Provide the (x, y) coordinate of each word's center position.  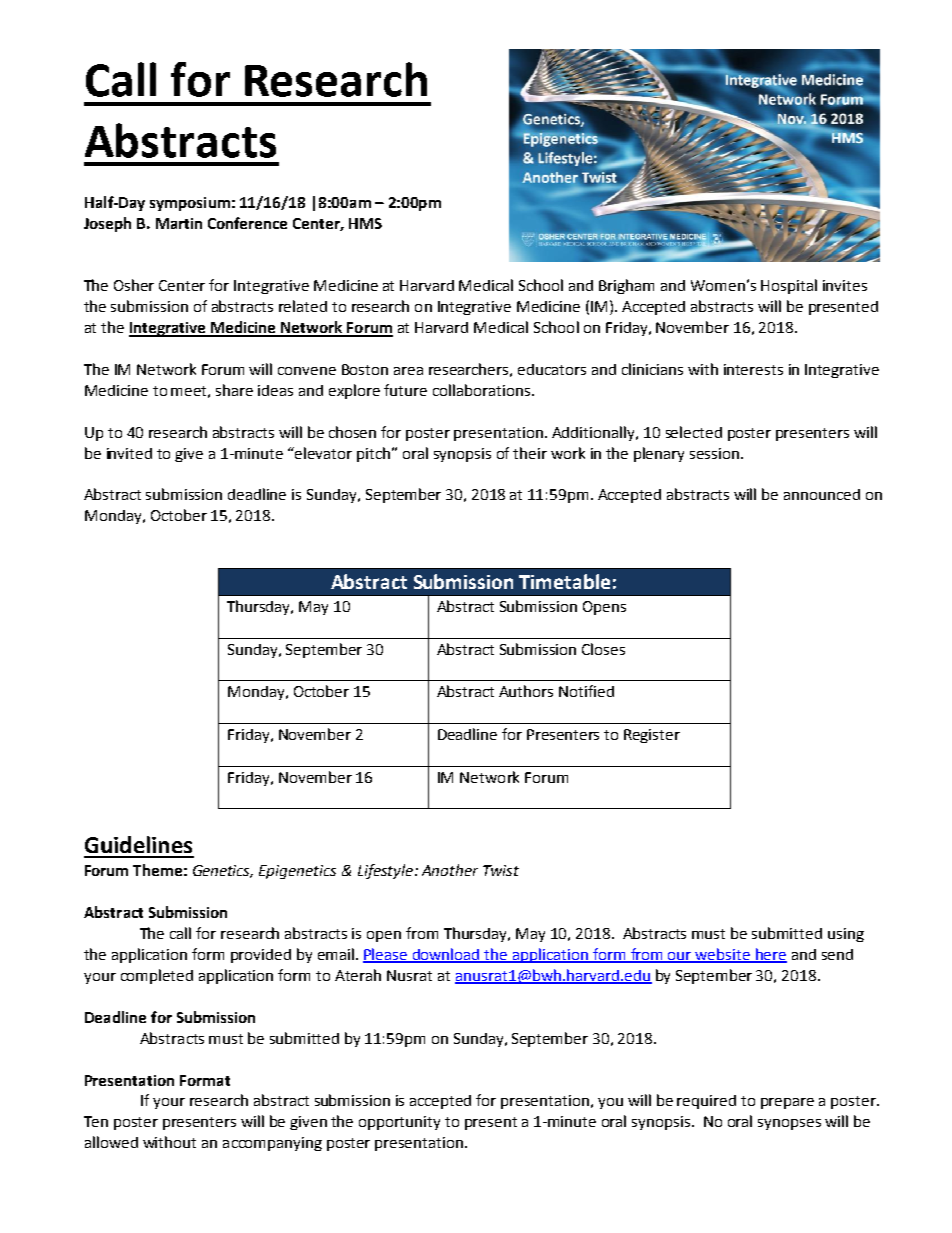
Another (450, 870)
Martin (179, 223)
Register (652, 736)
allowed (111, 1142)
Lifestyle (387, 871)
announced (822, 494)
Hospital (789, 286)
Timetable (564, 581)
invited (129, 453)
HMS (365, 223)
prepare (787, 1103)
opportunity (399, 1123)
